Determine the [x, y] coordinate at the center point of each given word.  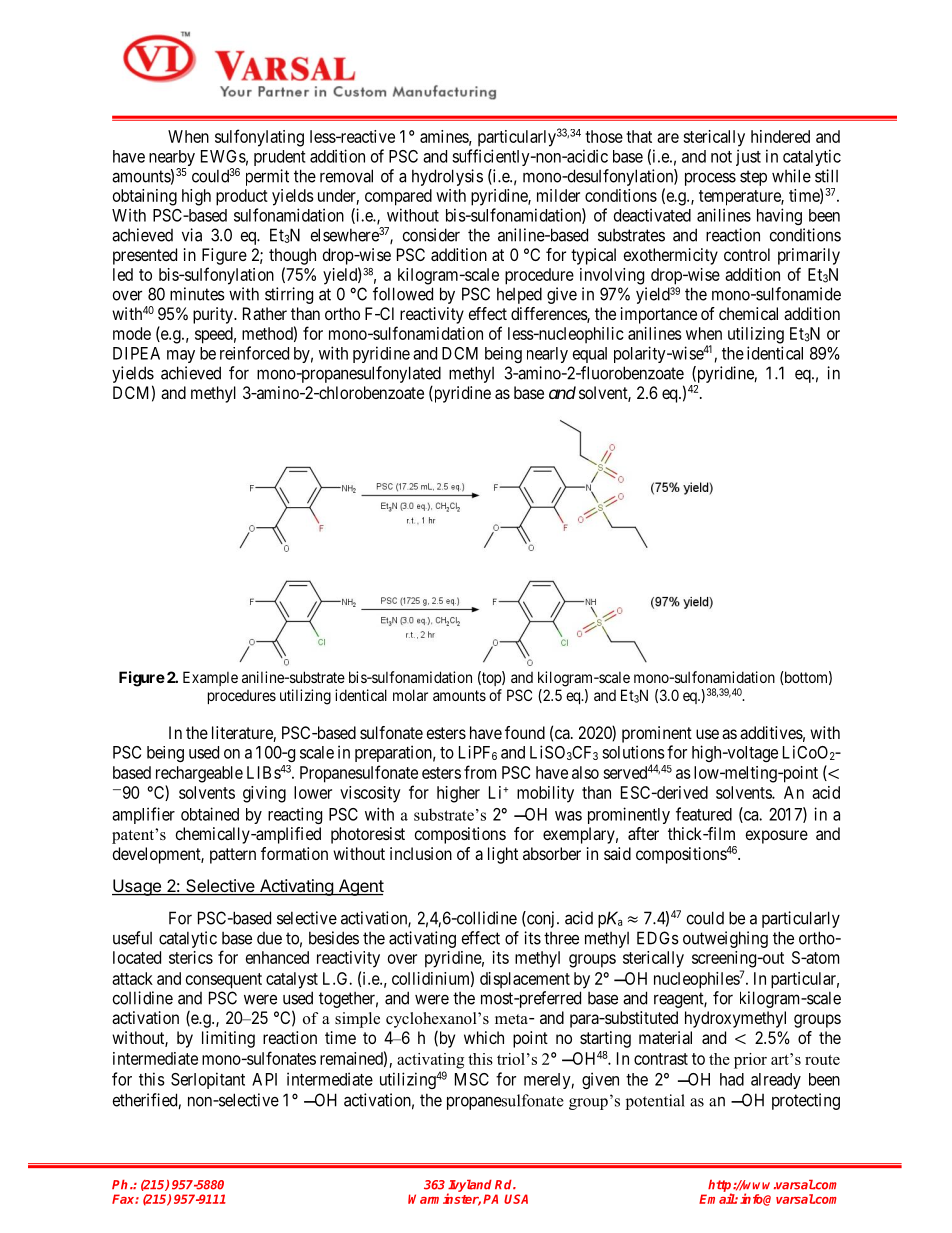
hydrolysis [447, 177]
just [748, 157]
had [732, 1079]
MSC [472, 1079]
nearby [172, 159]
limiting [228, 1039]
